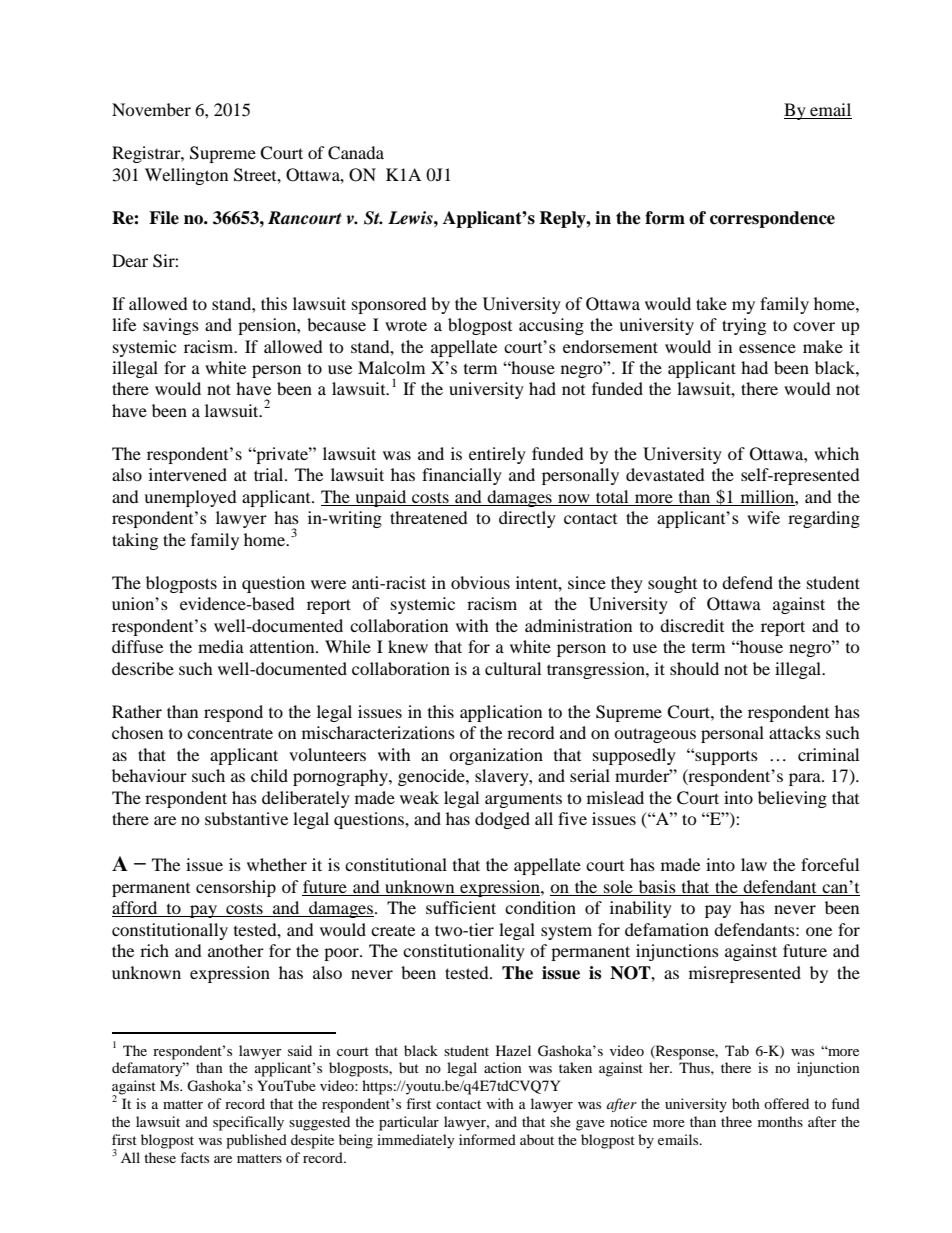 The width and height of the document is (952, 1233). Describe the element at coordinates (537, 1139) in the document. I see `about` at that location.
